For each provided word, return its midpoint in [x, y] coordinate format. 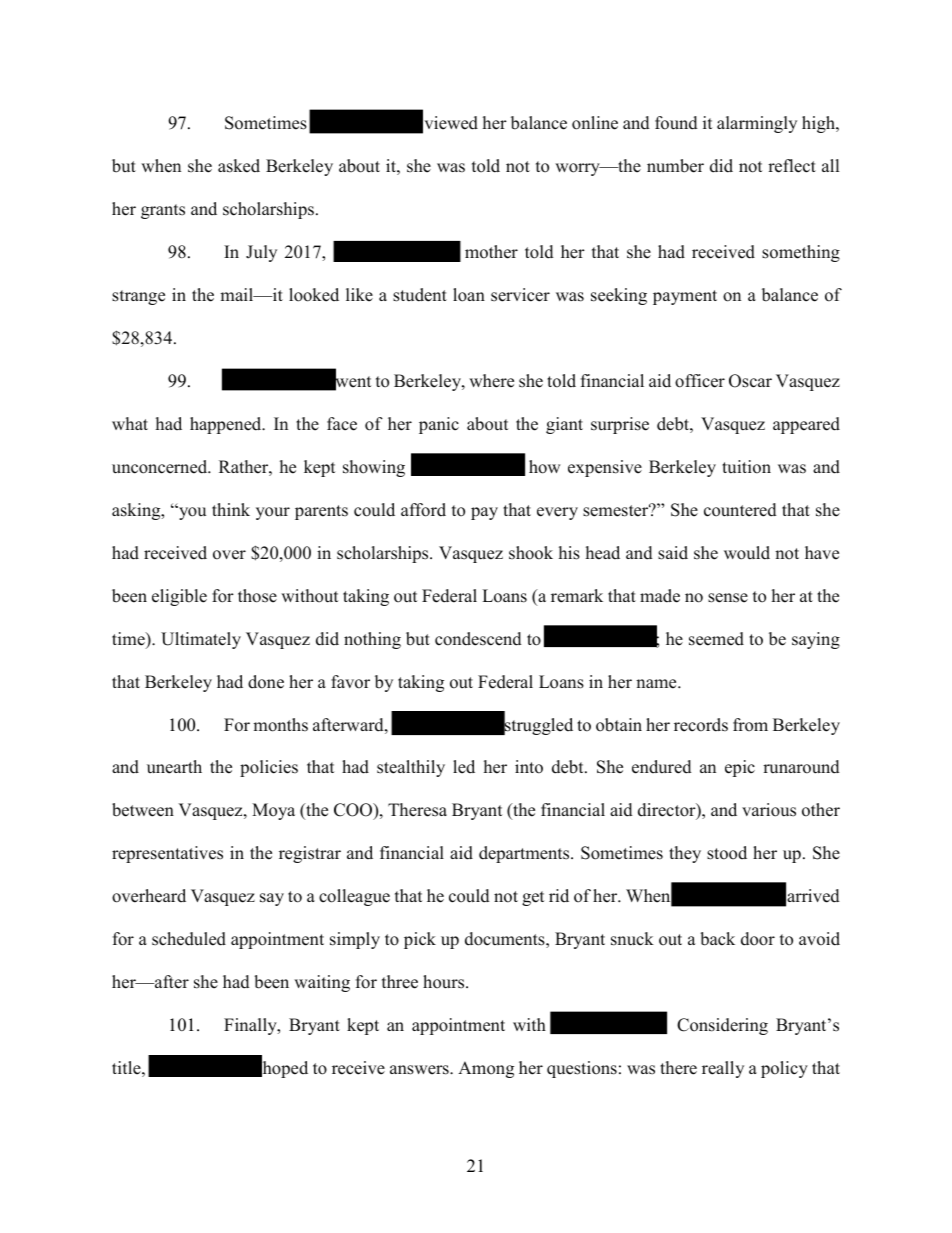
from [750, 725]
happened [227, 425]
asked [239, 166]
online [595, 123]
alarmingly [757, 124]
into [529, 767]
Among [486, 1069]
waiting [322, 983]
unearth [174, 767]
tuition [746, 467]
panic [439, 425]
